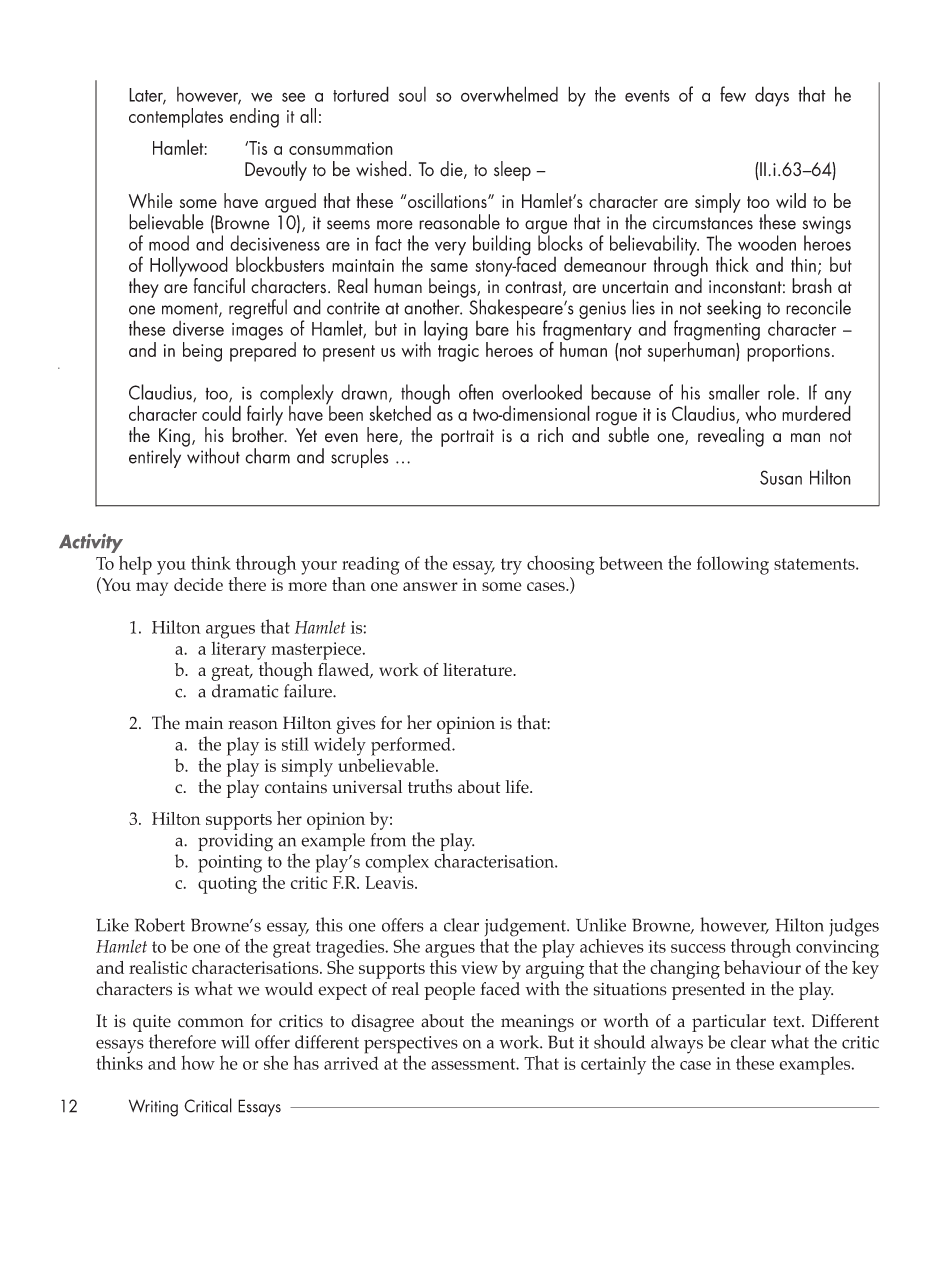 The image size is (952, 1283). Describe the element at coordinates (467, 438) in the document. I see `portrait` at that location.
